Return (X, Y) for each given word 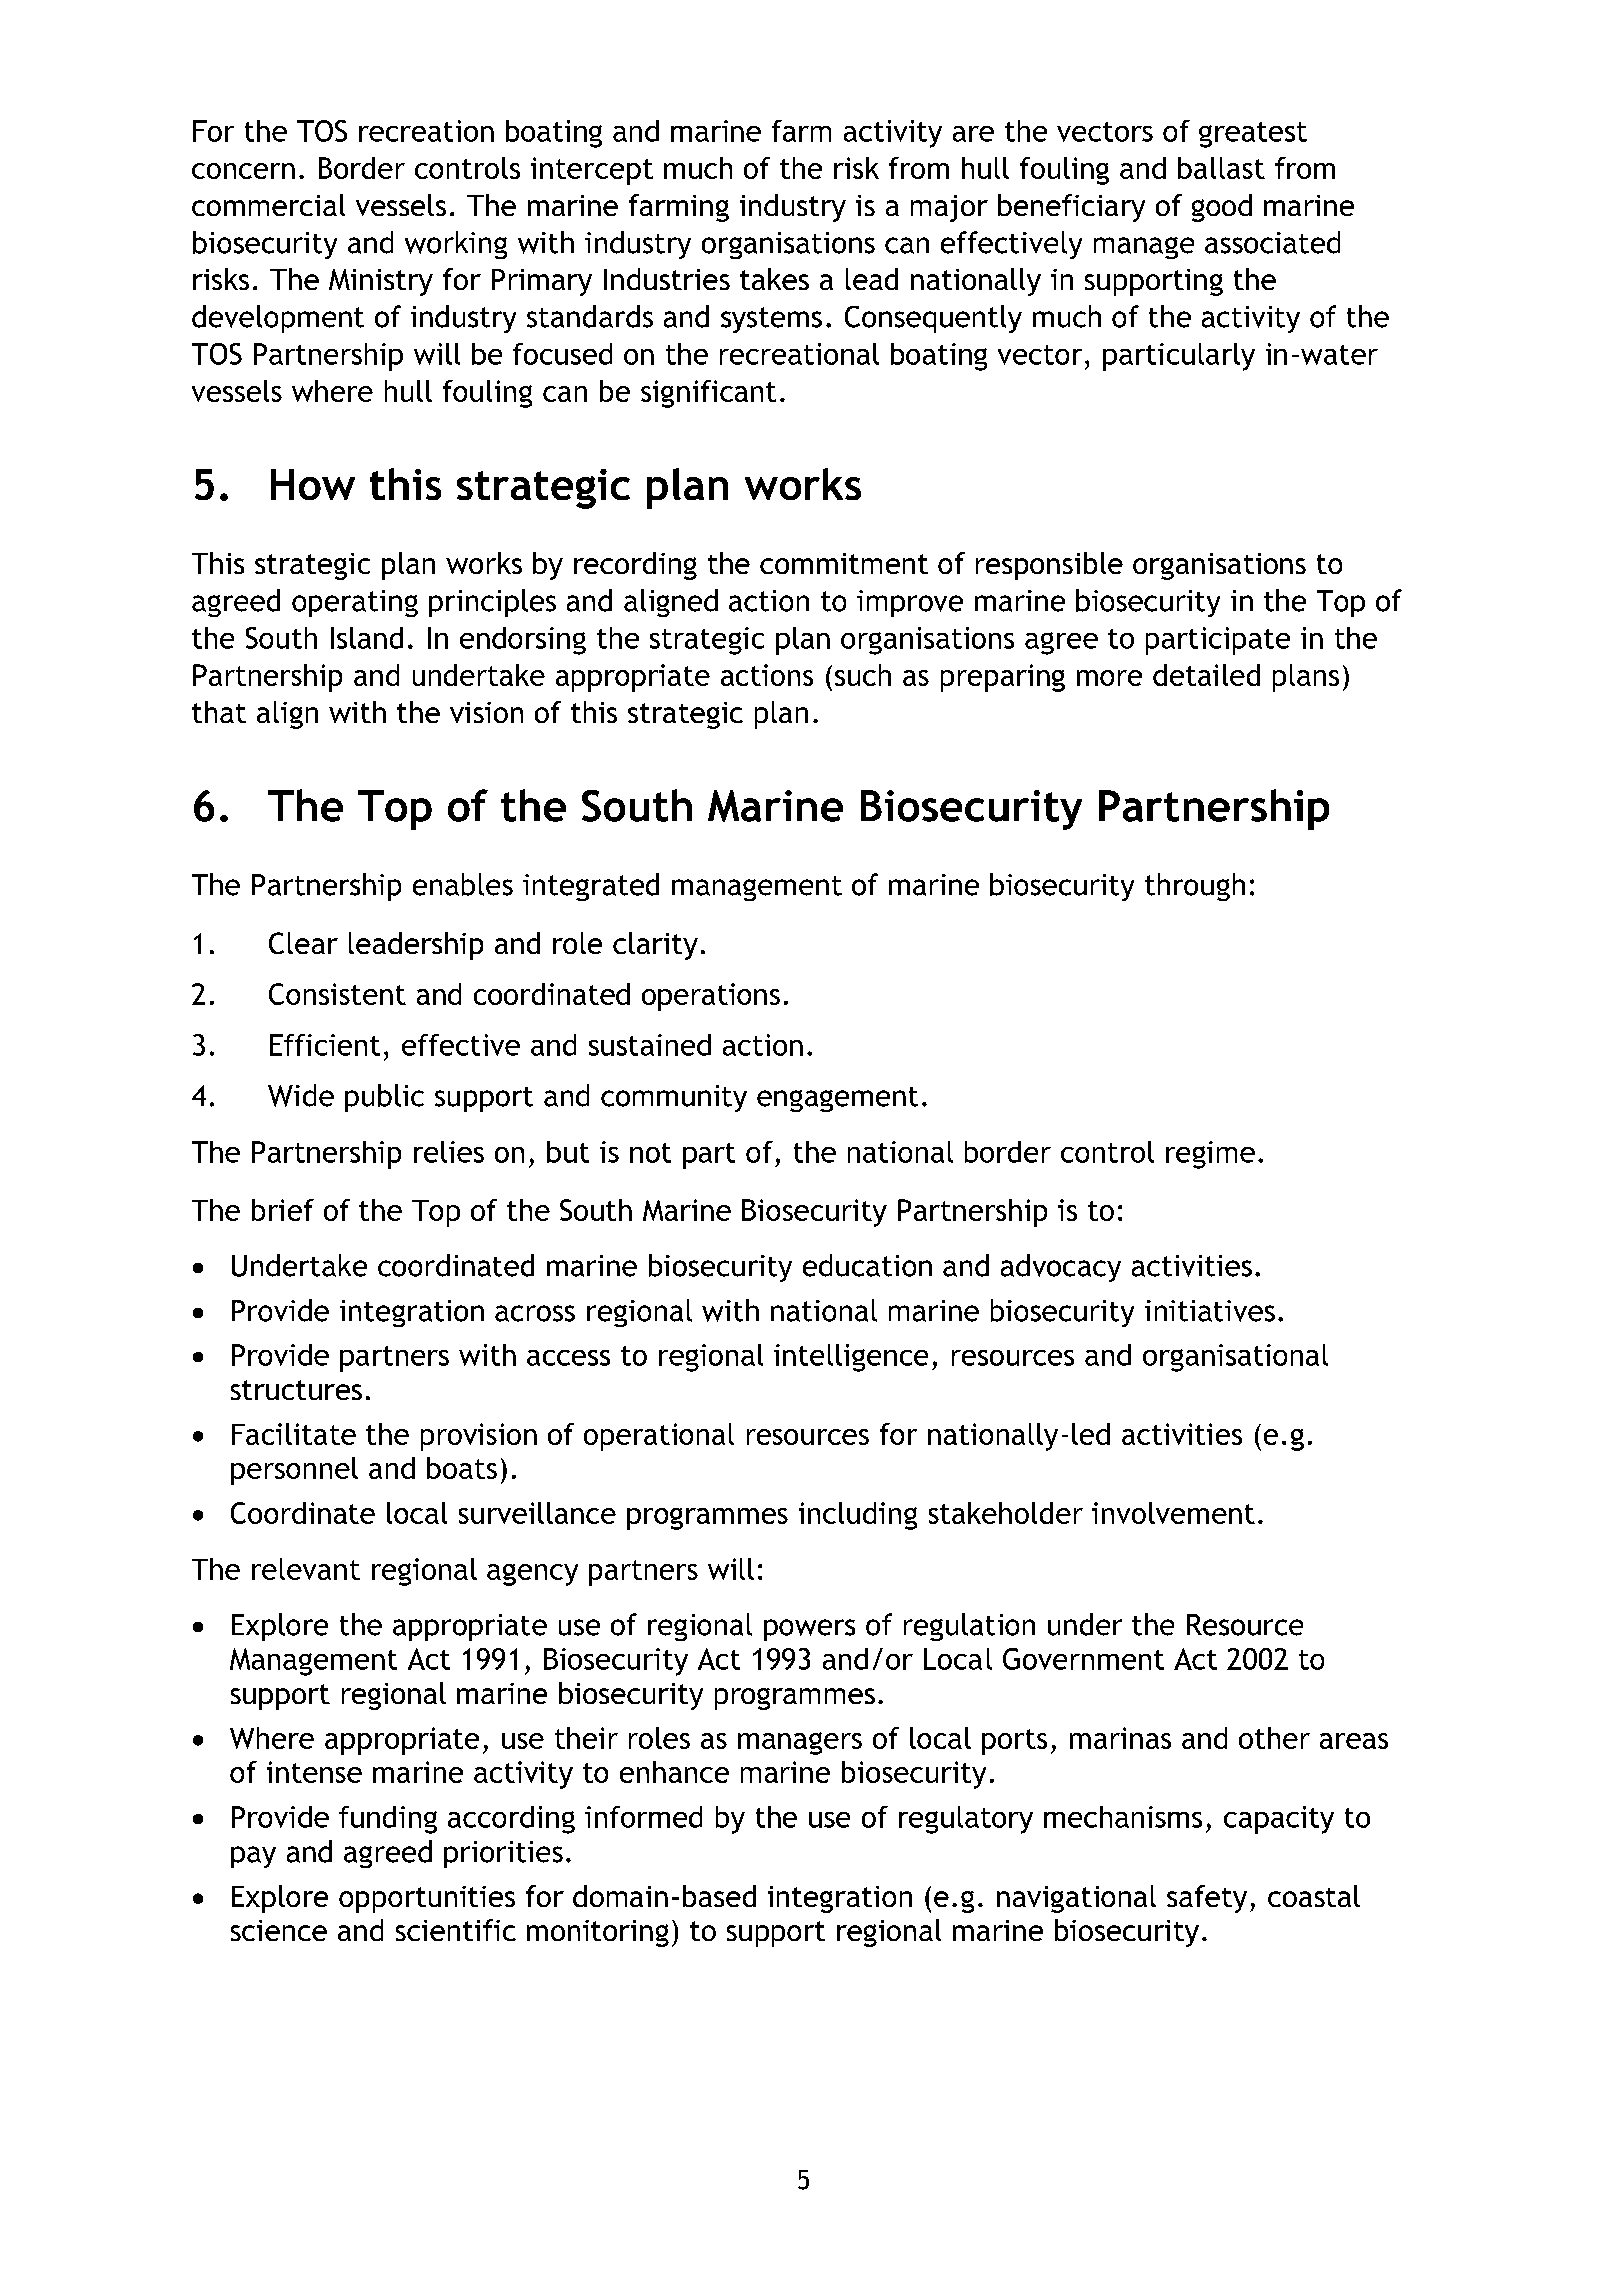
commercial (268, 205)
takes (774, 279)
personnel (294, 1471)
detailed (1206, 675)
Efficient (325, 1045)
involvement (1173, 1513)
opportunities (427, 1899)
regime (1210, 1155)
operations (711, 997)
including (858, 1516)
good (1222, 208)
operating (355, 603)
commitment (844, 563)
